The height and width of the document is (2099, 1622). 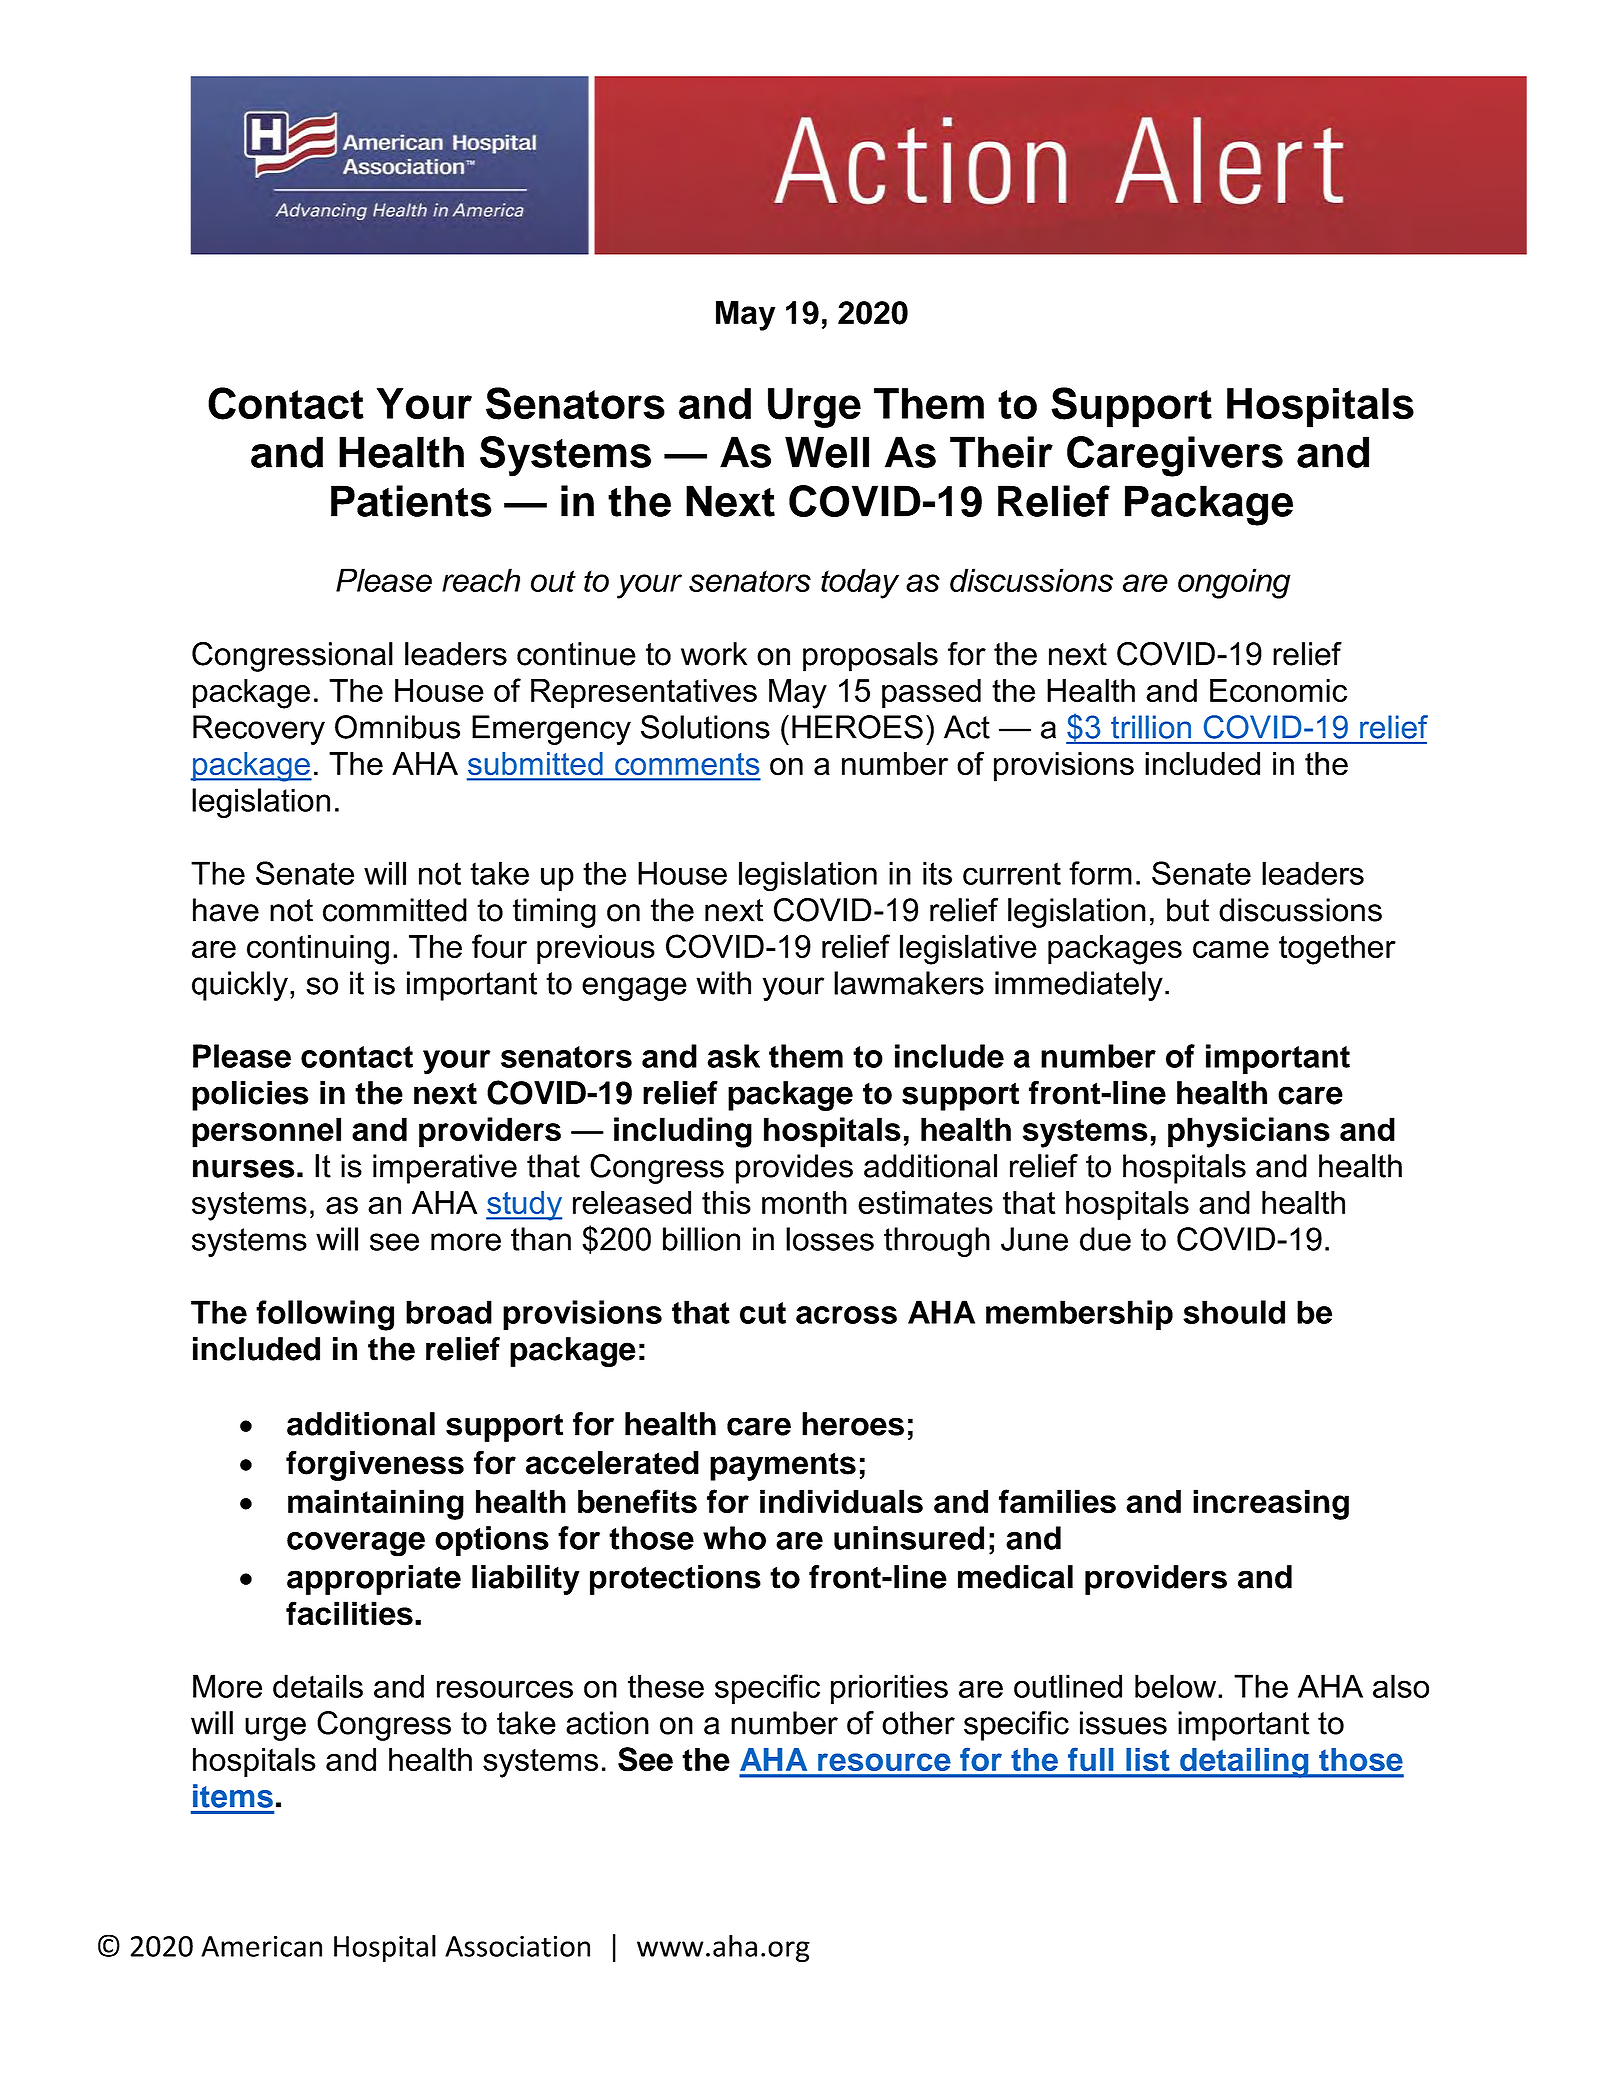 What do you see at coordinates (411, 501) in the document?
I see `Patients` at bounding box center [411, 501].
